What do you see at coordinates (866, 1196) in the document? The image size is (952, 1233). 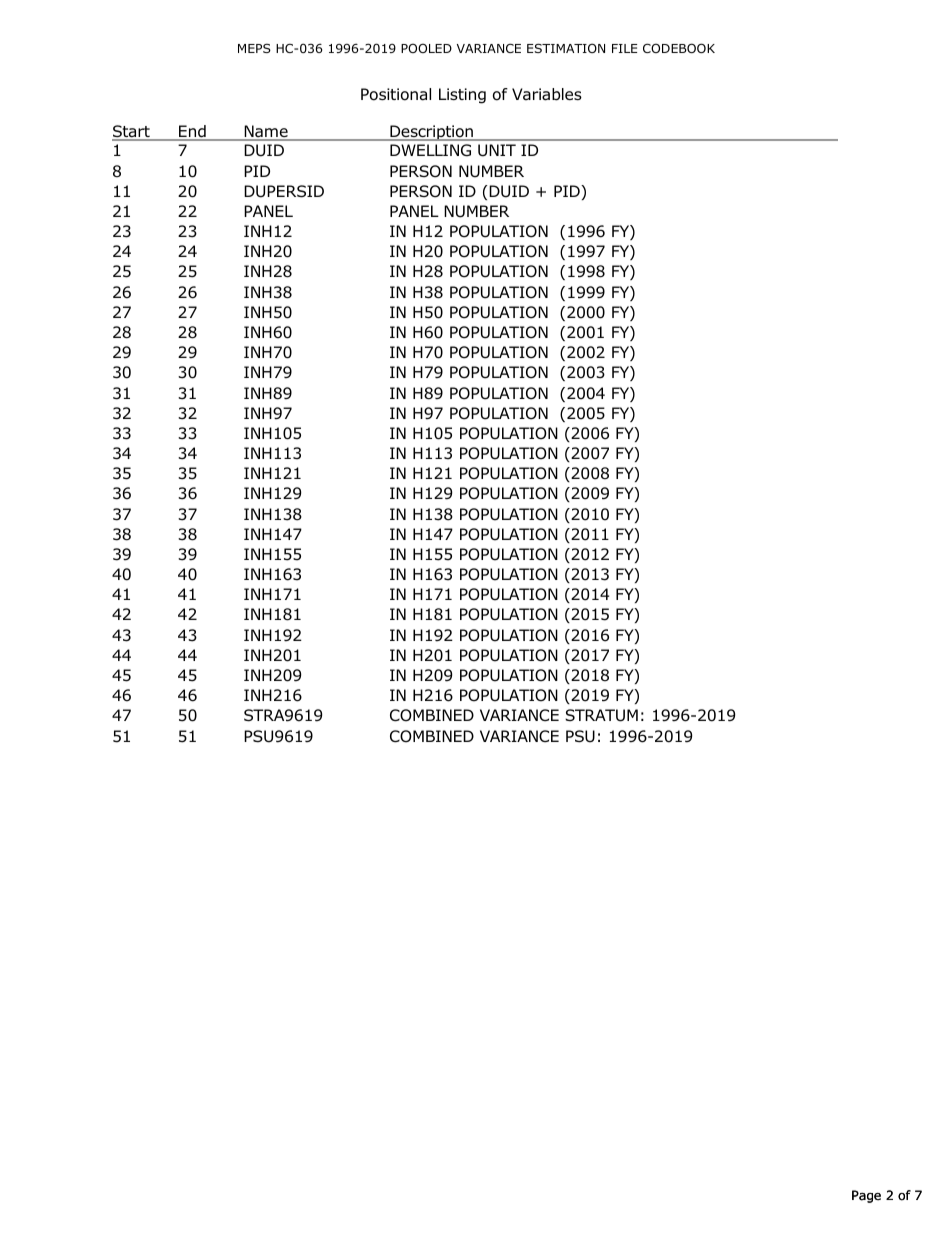 I see `Page` at bounding box center [866, 1196].
